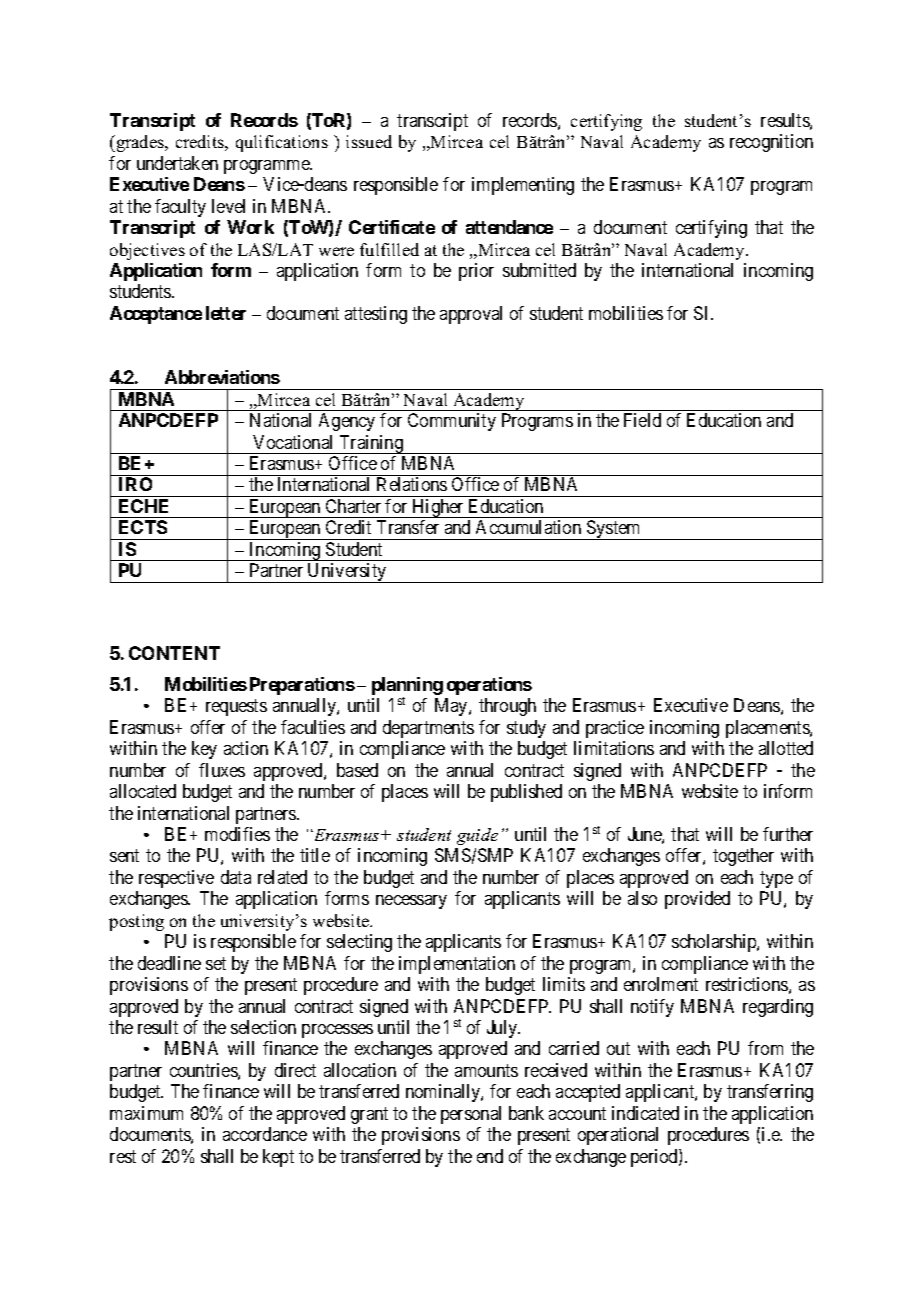  Describe the element at coordinates (645, 1113) in the image. I see `indicated` at that location.
